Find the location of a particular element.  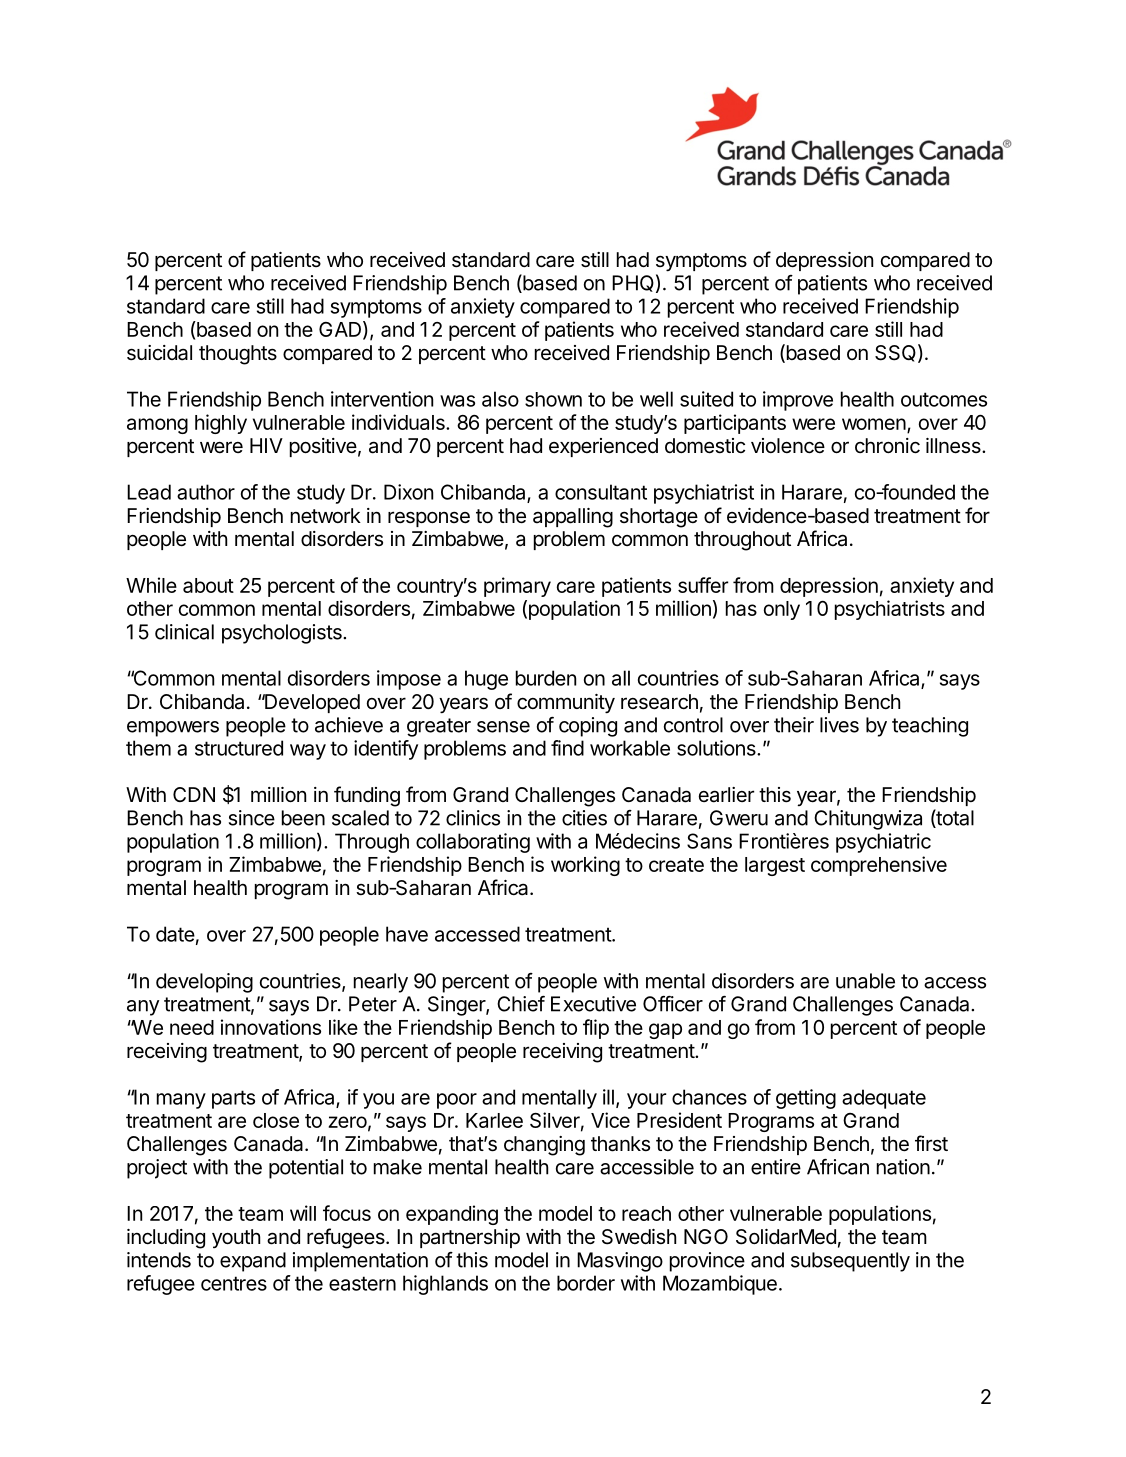

cities is located at coordinates (584, 818).
